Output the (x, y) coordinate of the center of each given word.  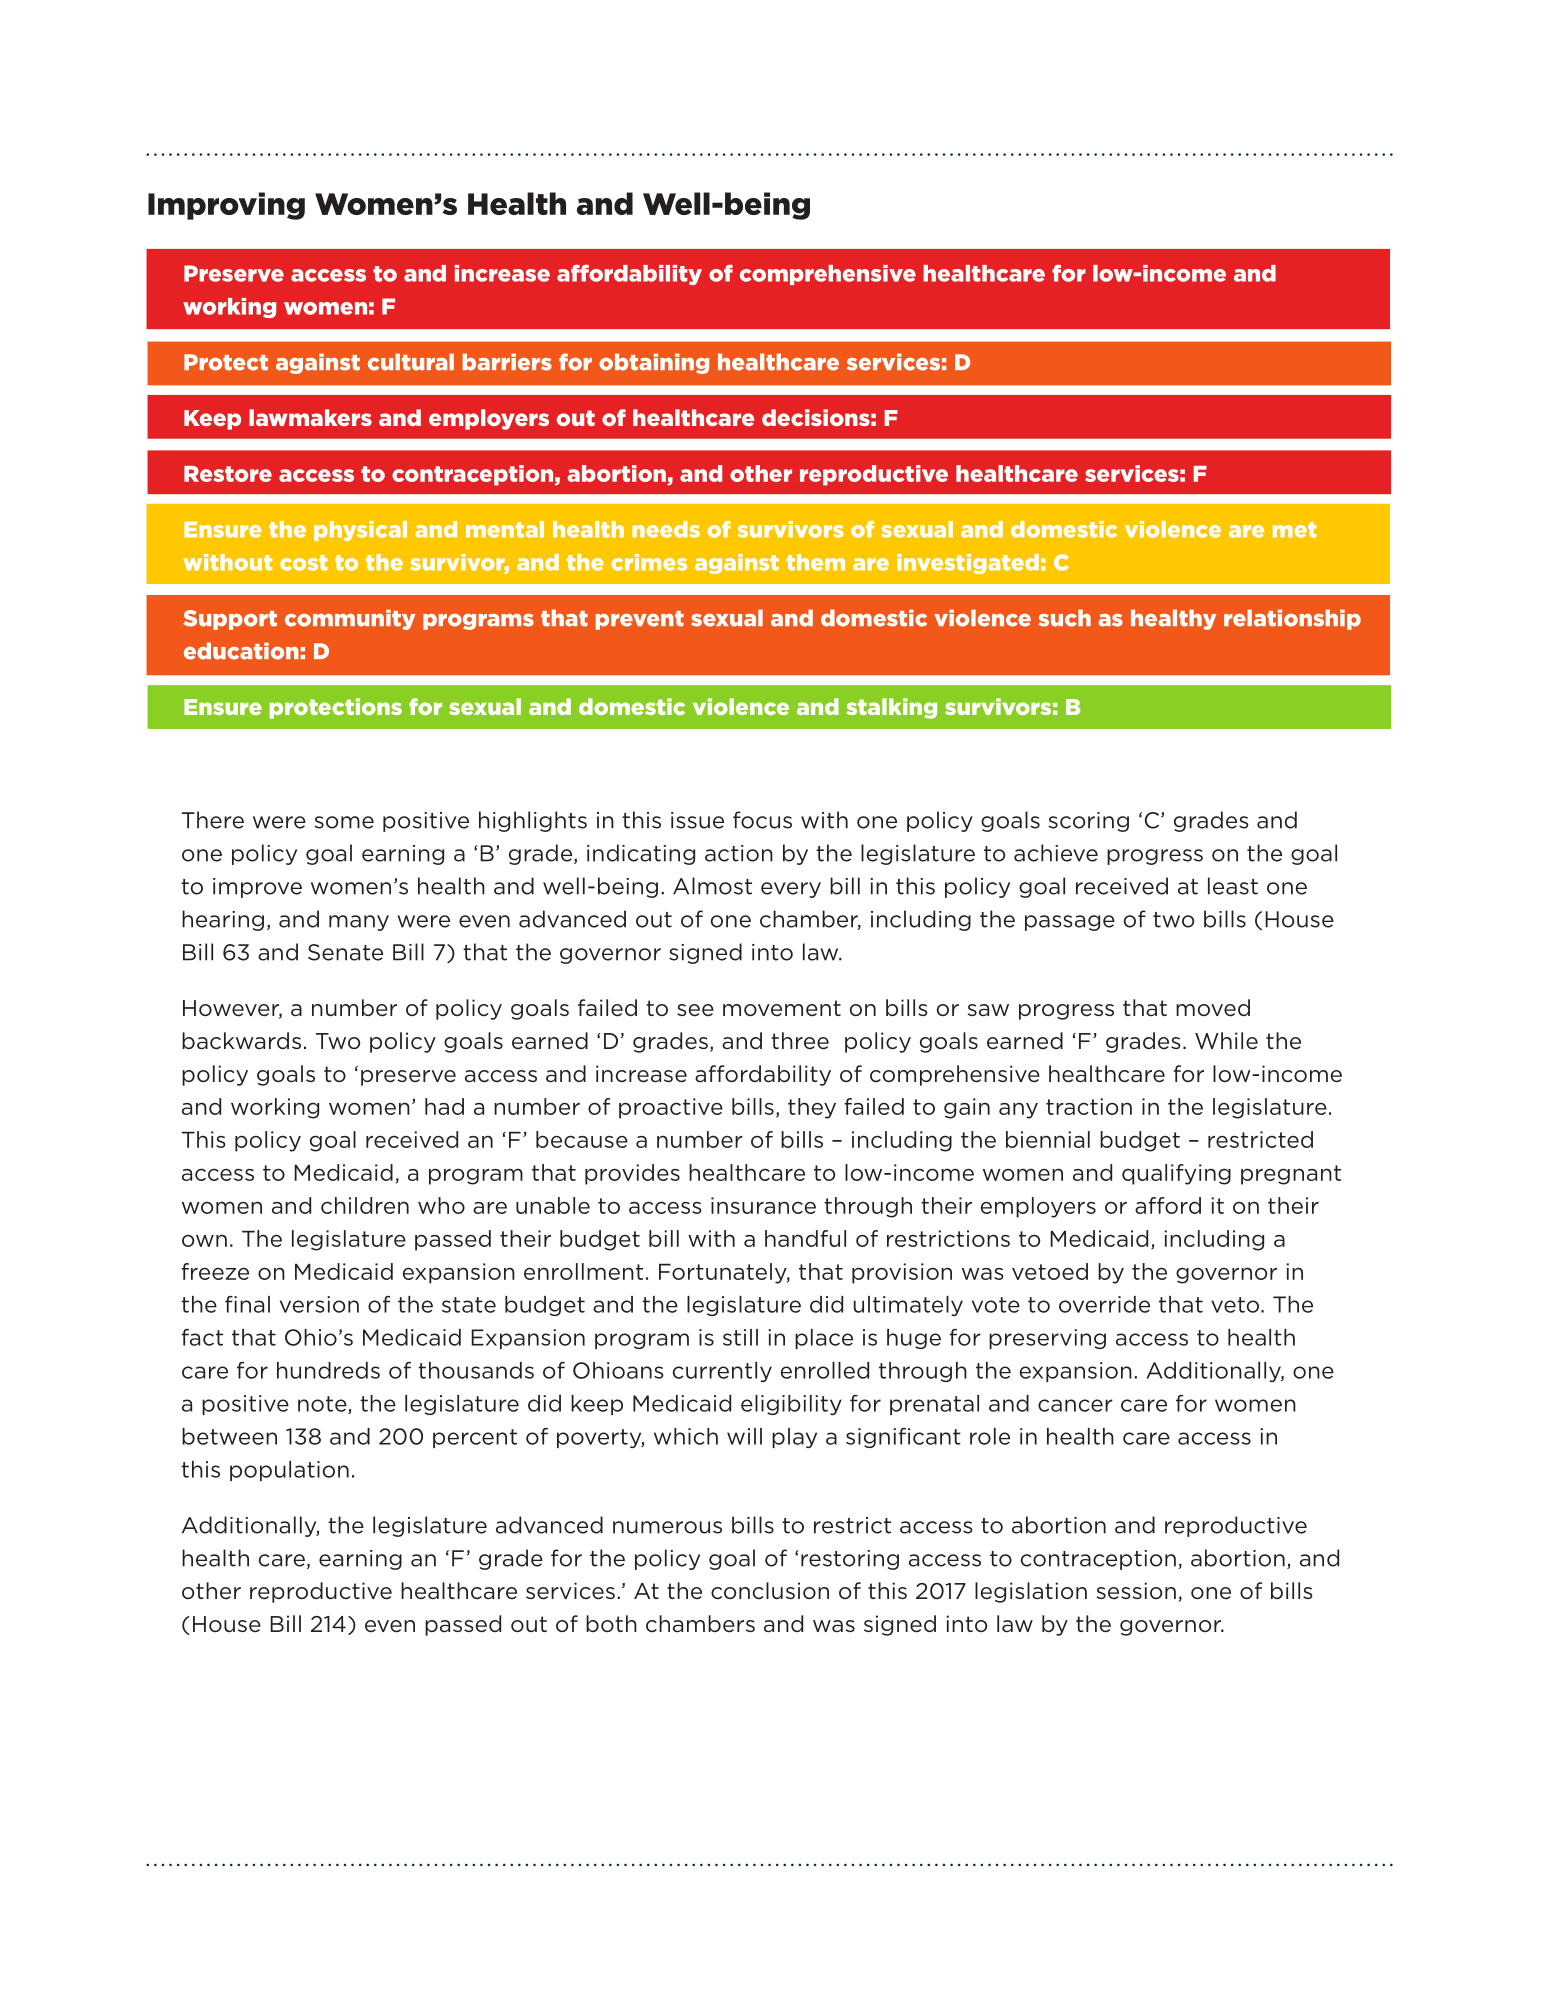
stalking (891, 708)
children (365, 1205)
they (812, 1108)
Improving (226, 206)
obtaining (654, 363)
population (289, 1471)
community (350, 619)
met (1295, 530)
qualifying (1176, 1174)
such (1064, 618)
